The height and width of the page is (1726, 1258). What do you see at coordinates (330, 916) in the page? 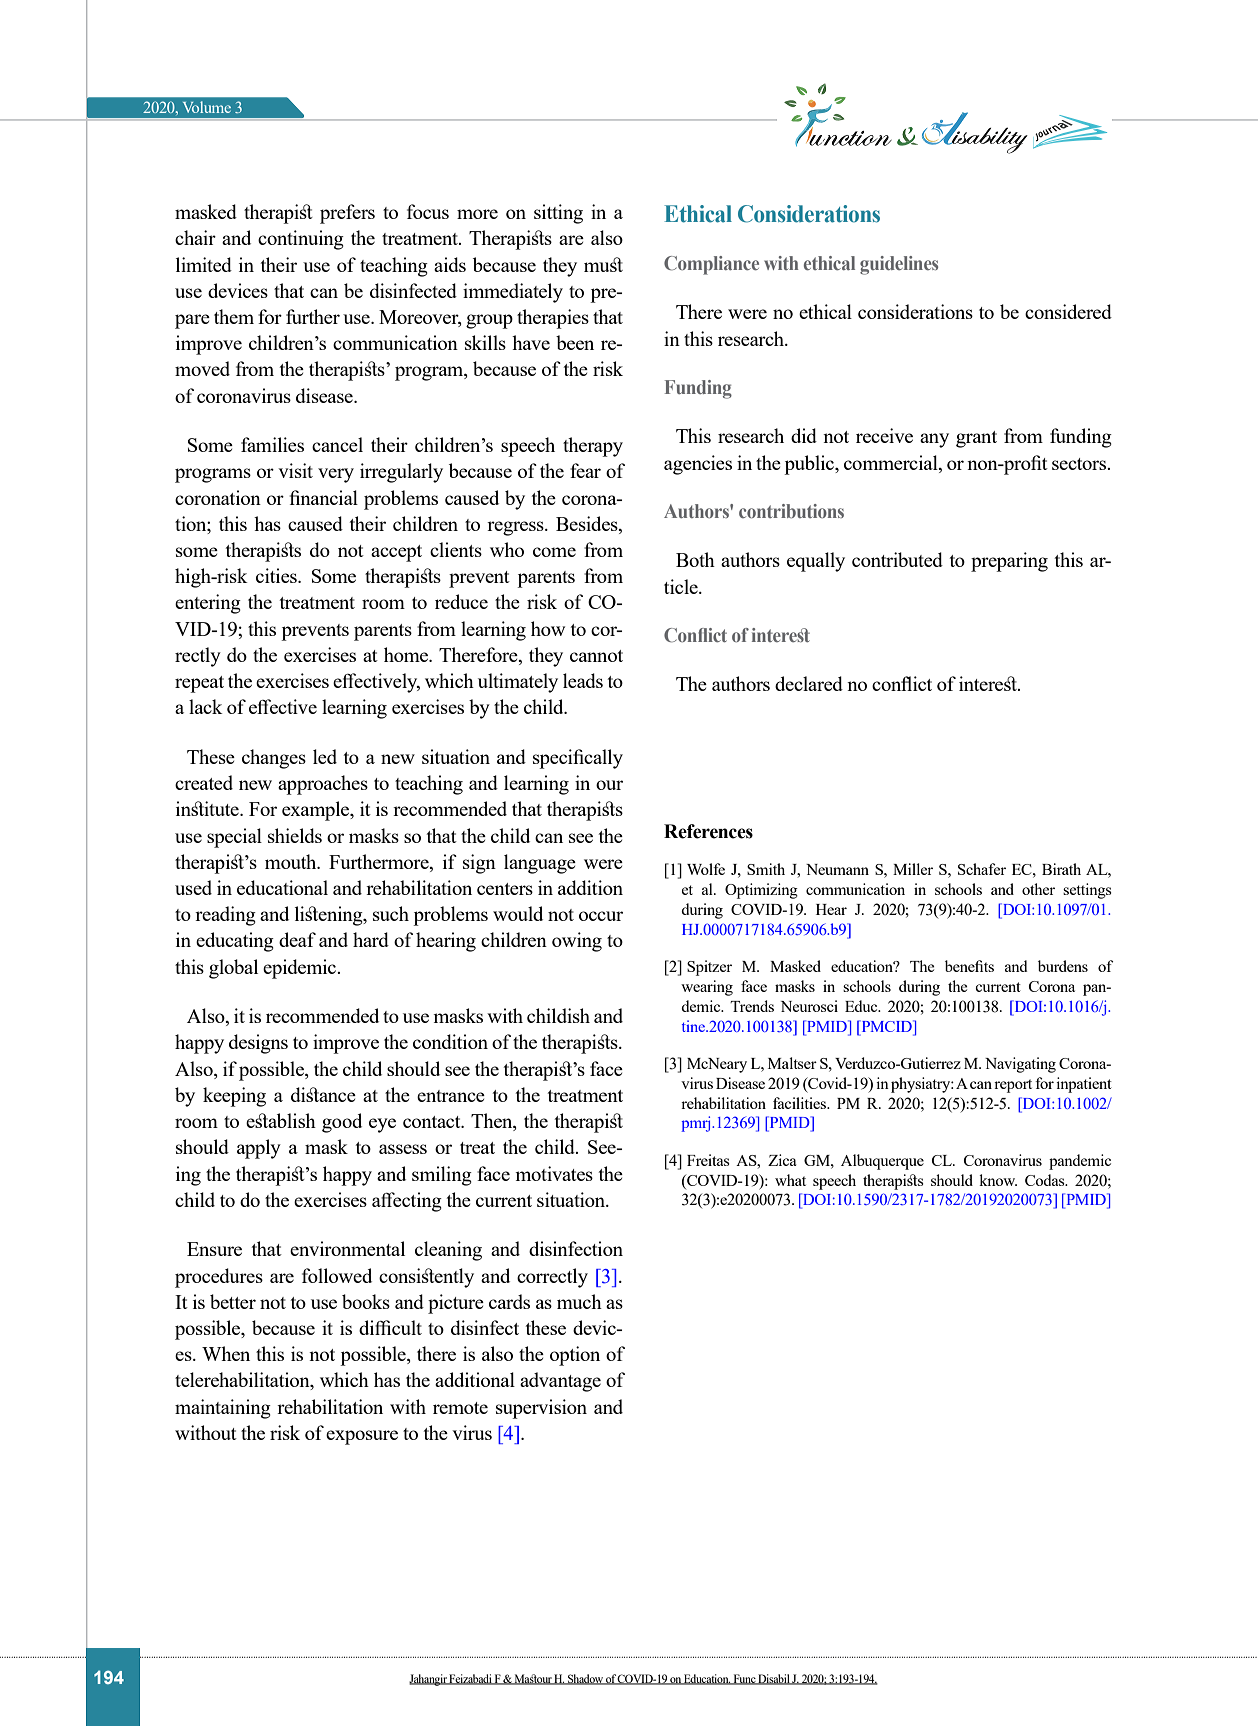
I see `listening` at bounding box center [330, 916].
